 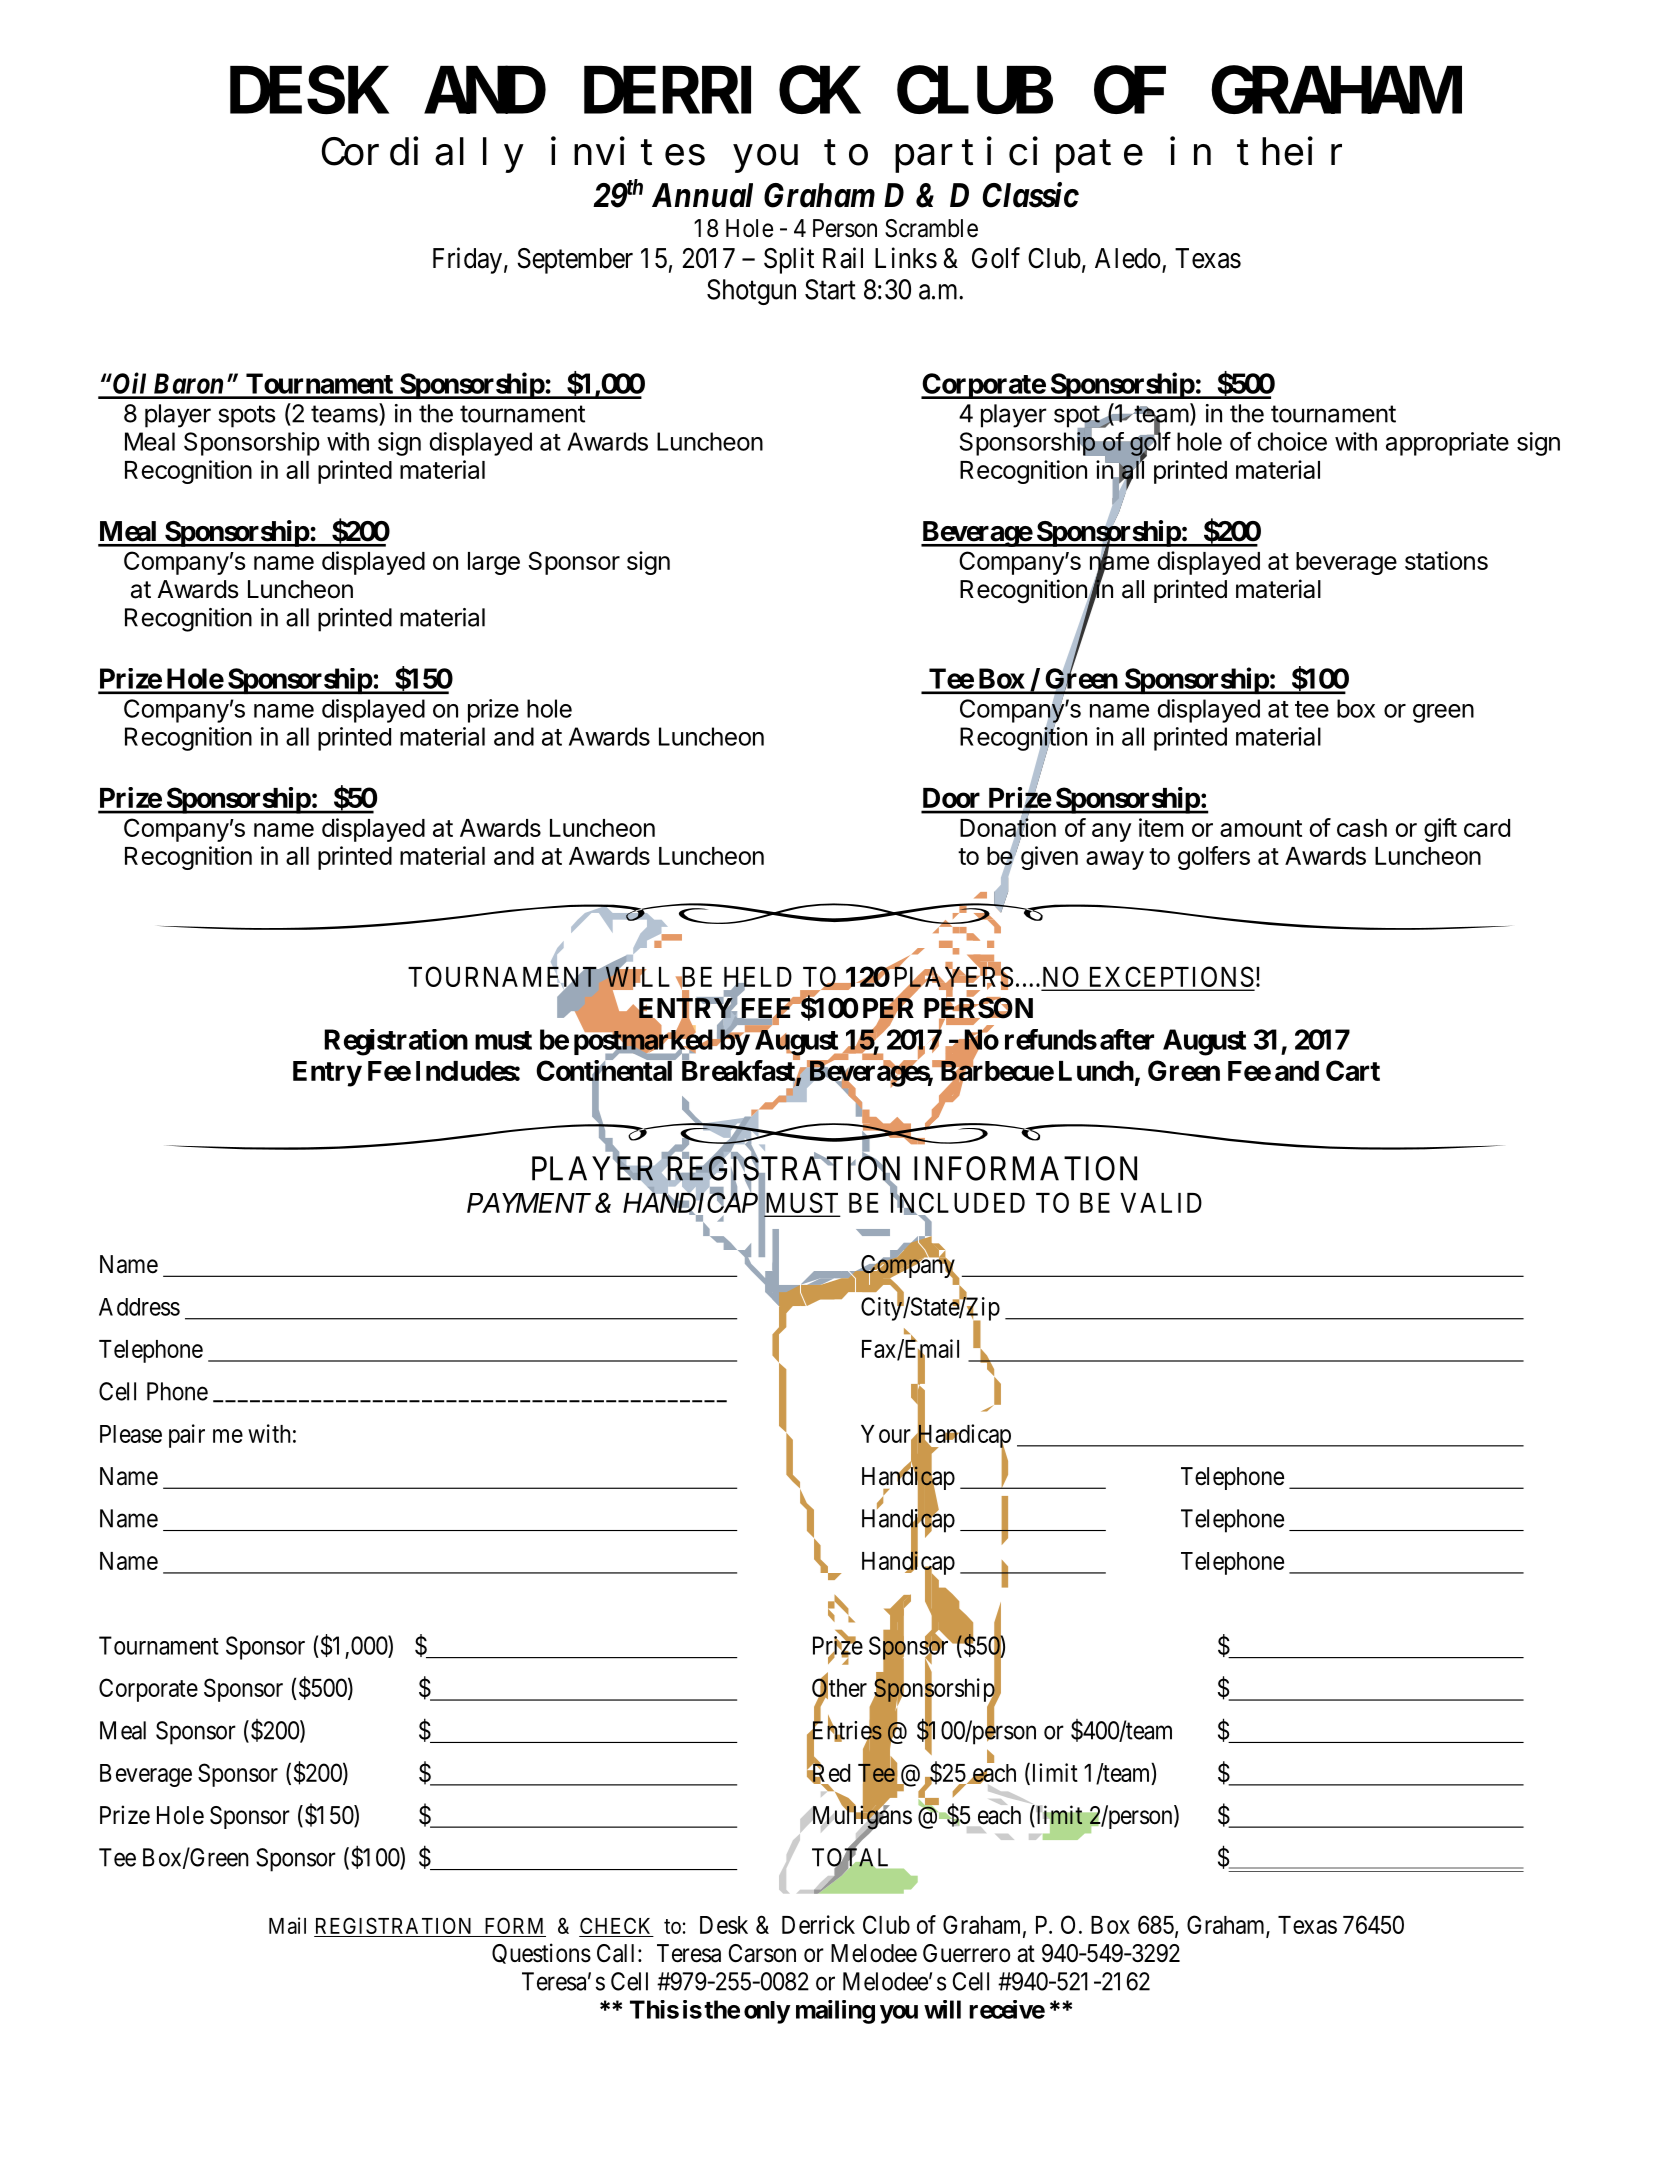 I want to click on Split, so click(x=789, y=260).
